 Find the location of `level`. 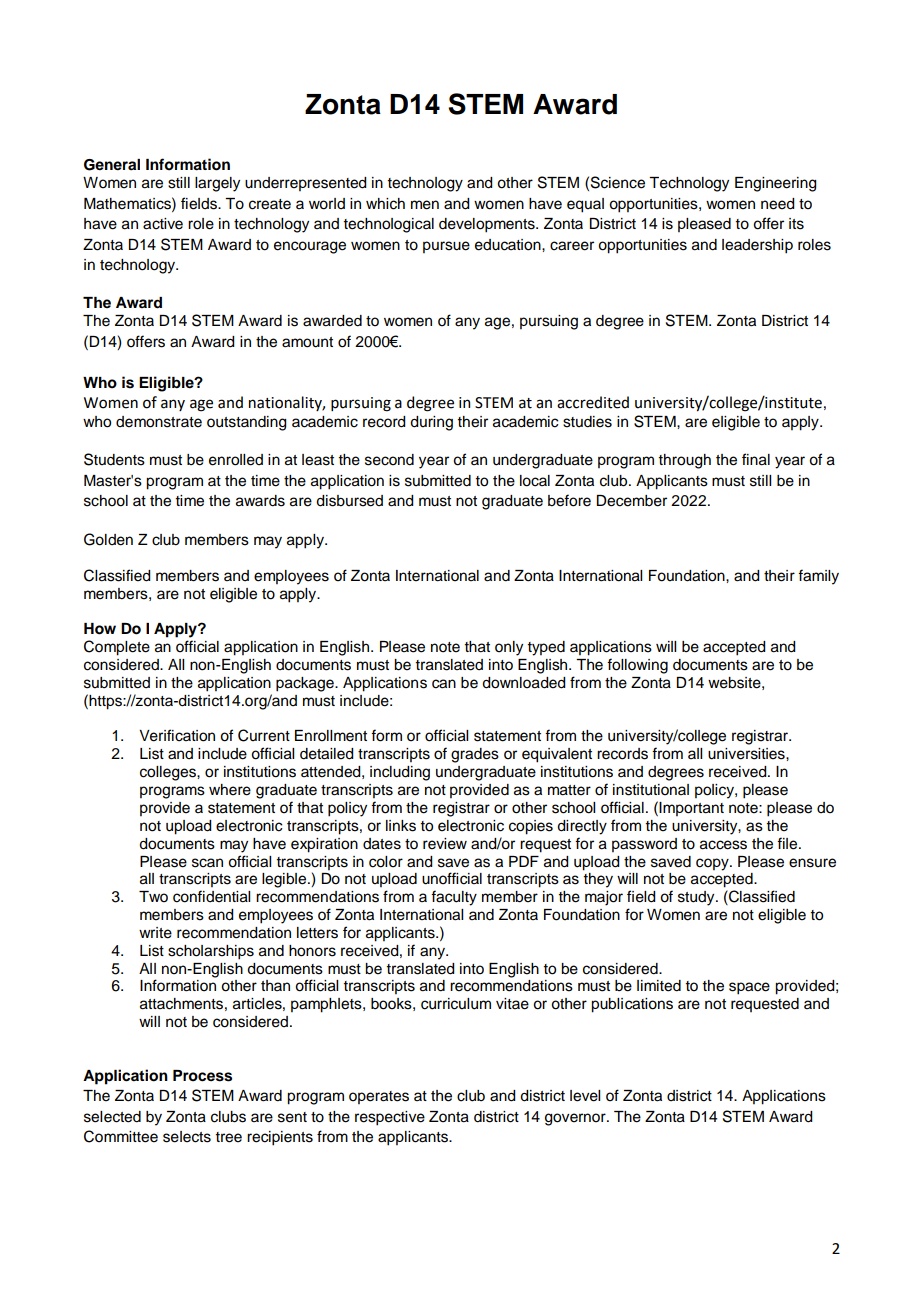

level is located at coordinates (585, 1096).
